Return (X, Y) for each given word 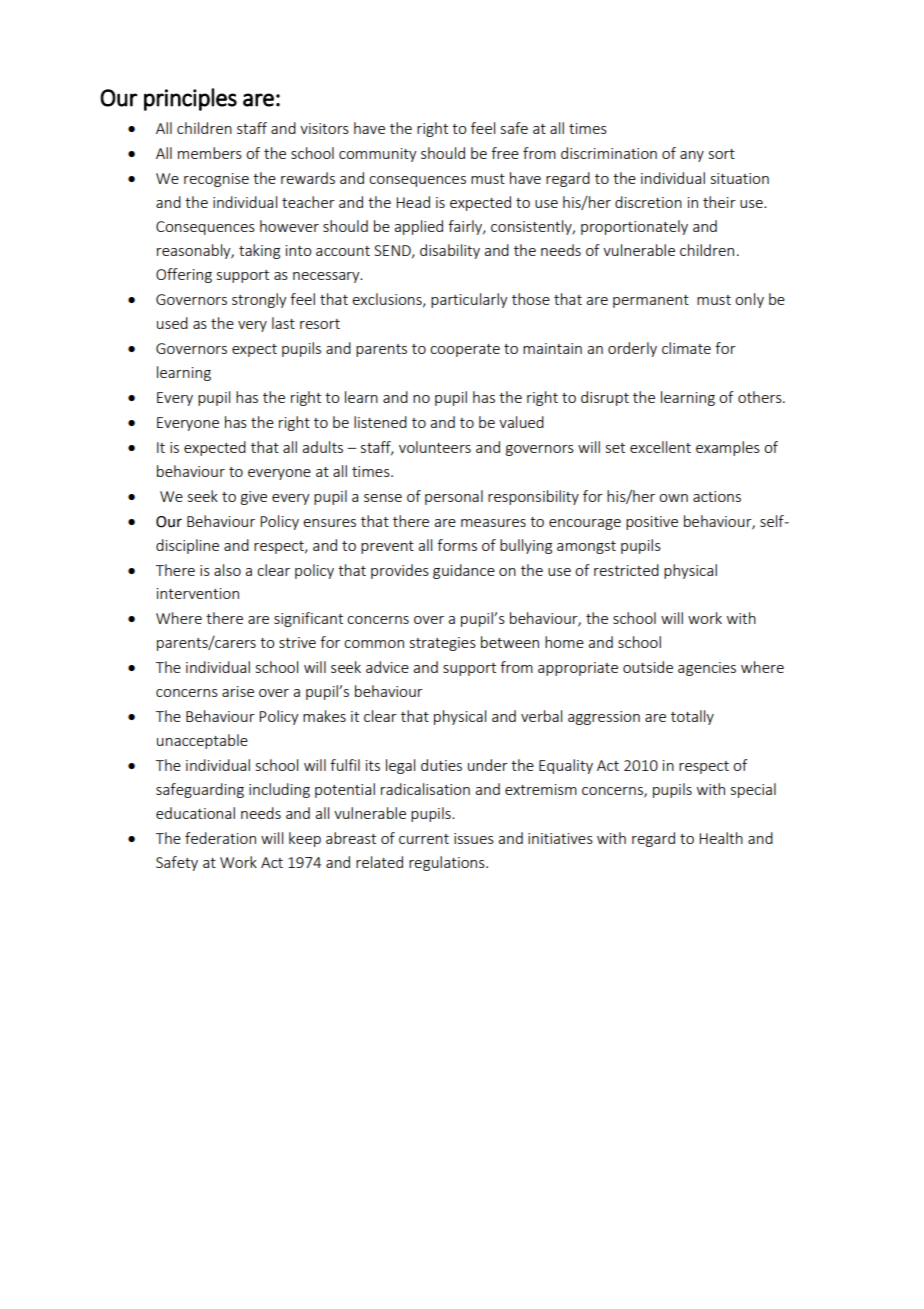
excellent (660, 447)
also (227, 570)
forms (457, 545)
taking (259, 251)
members (210, 153)
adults (322, 447)
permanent (651, 301)
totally (692, 717)
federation (220, 838)
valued (521, 422)
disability (450, 251)
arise (238, 691)
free (505, 153)
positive (652, 523)
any (692, 156)
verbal (541, 716)
